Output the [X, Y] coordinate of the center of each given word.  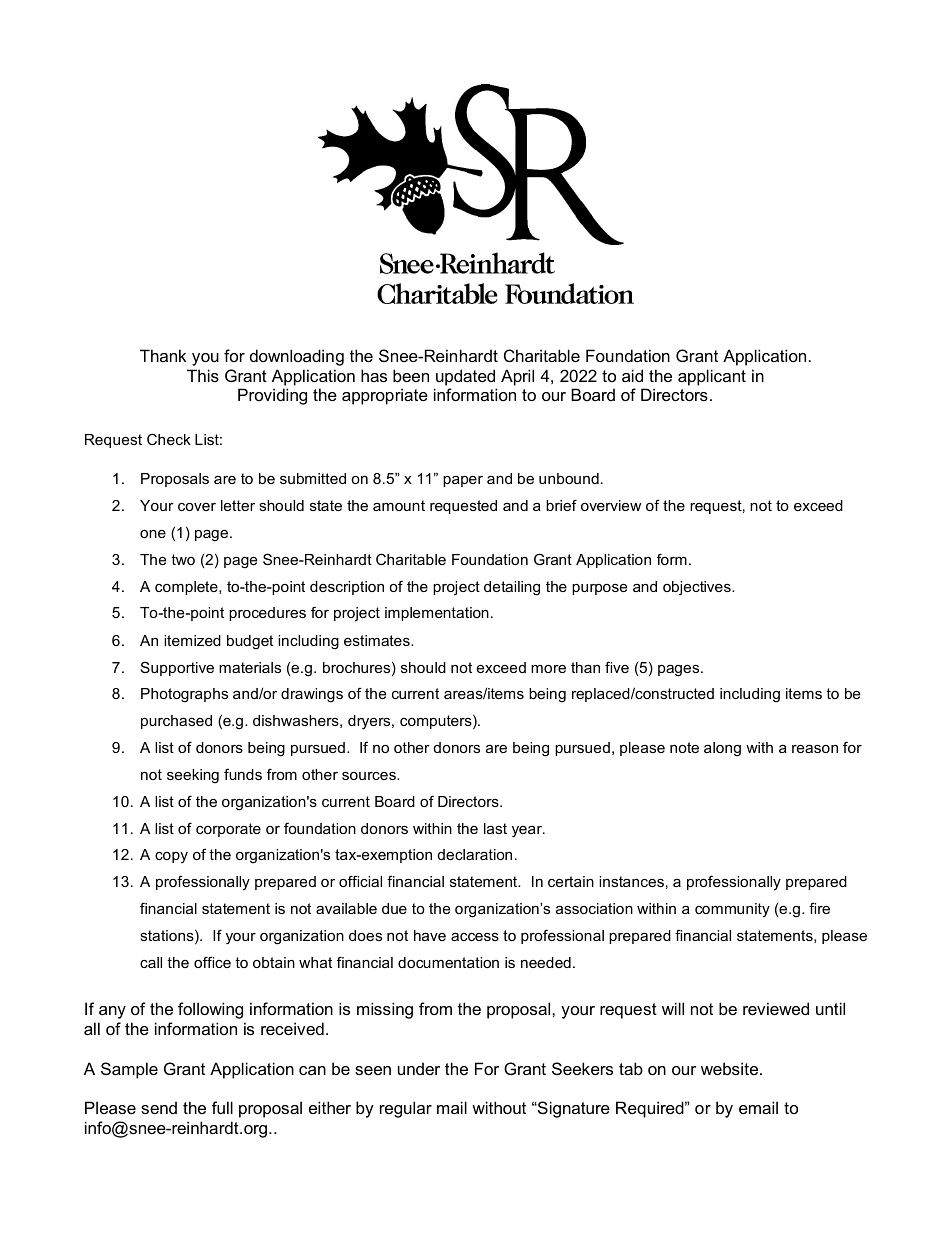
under [419, 1068]
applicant [712, 377]
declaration [475, 854]
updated [465, 377]
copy [171, 857]
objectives [698, 588]
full [222, 1107]
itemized [192, 640]
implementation [437, 614]
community [732, 910]
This [203, 375]
